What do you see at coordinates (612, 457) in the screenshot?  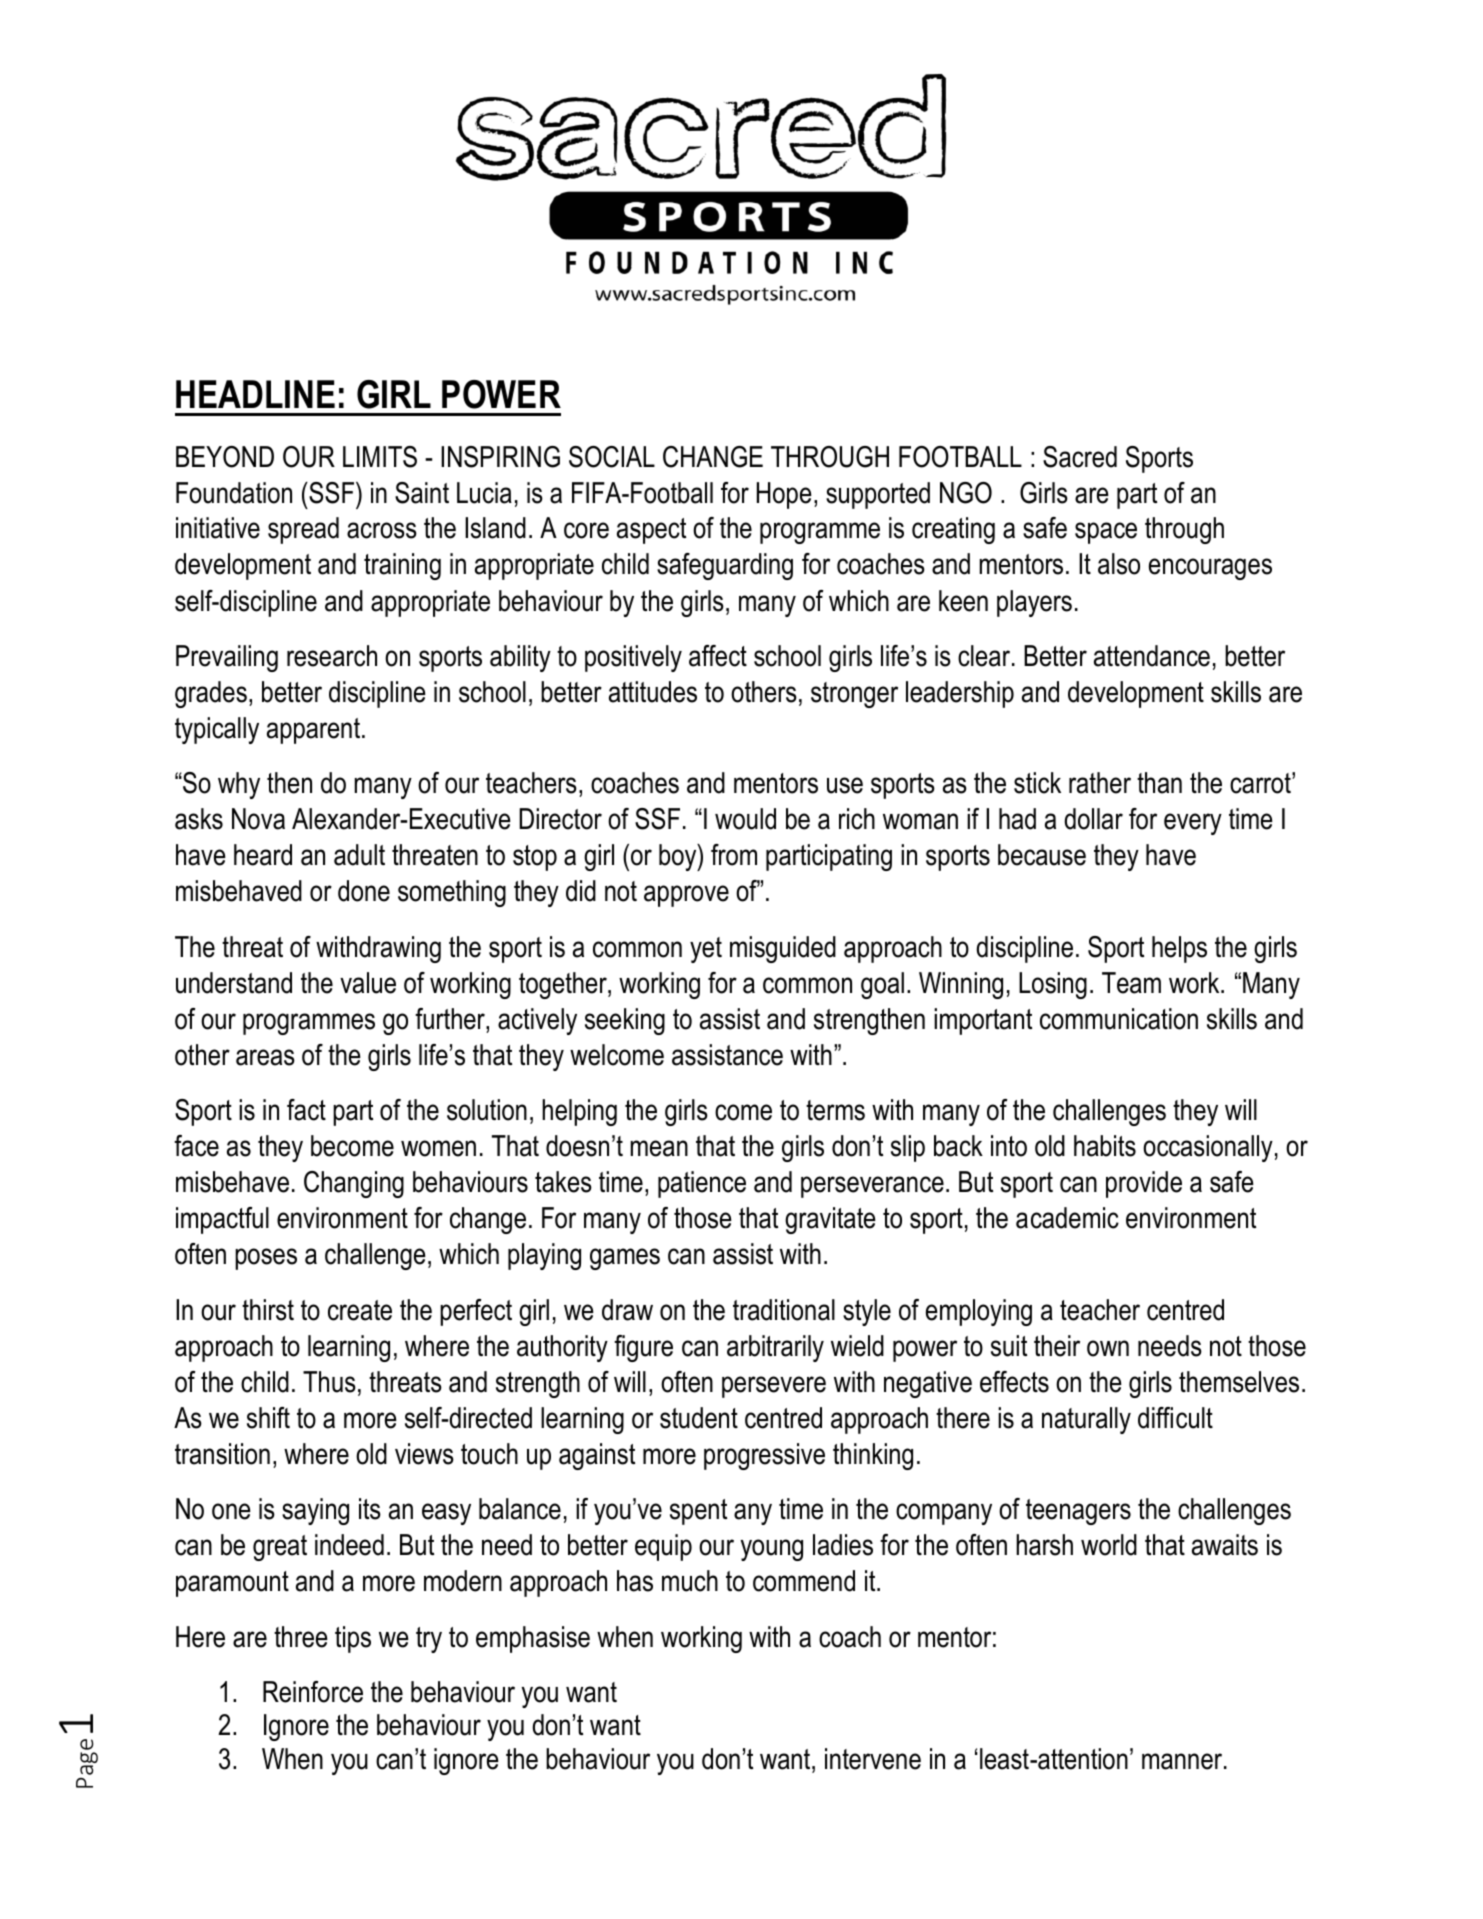 I see `SOCIAL` at bounding box center [612, 457].
